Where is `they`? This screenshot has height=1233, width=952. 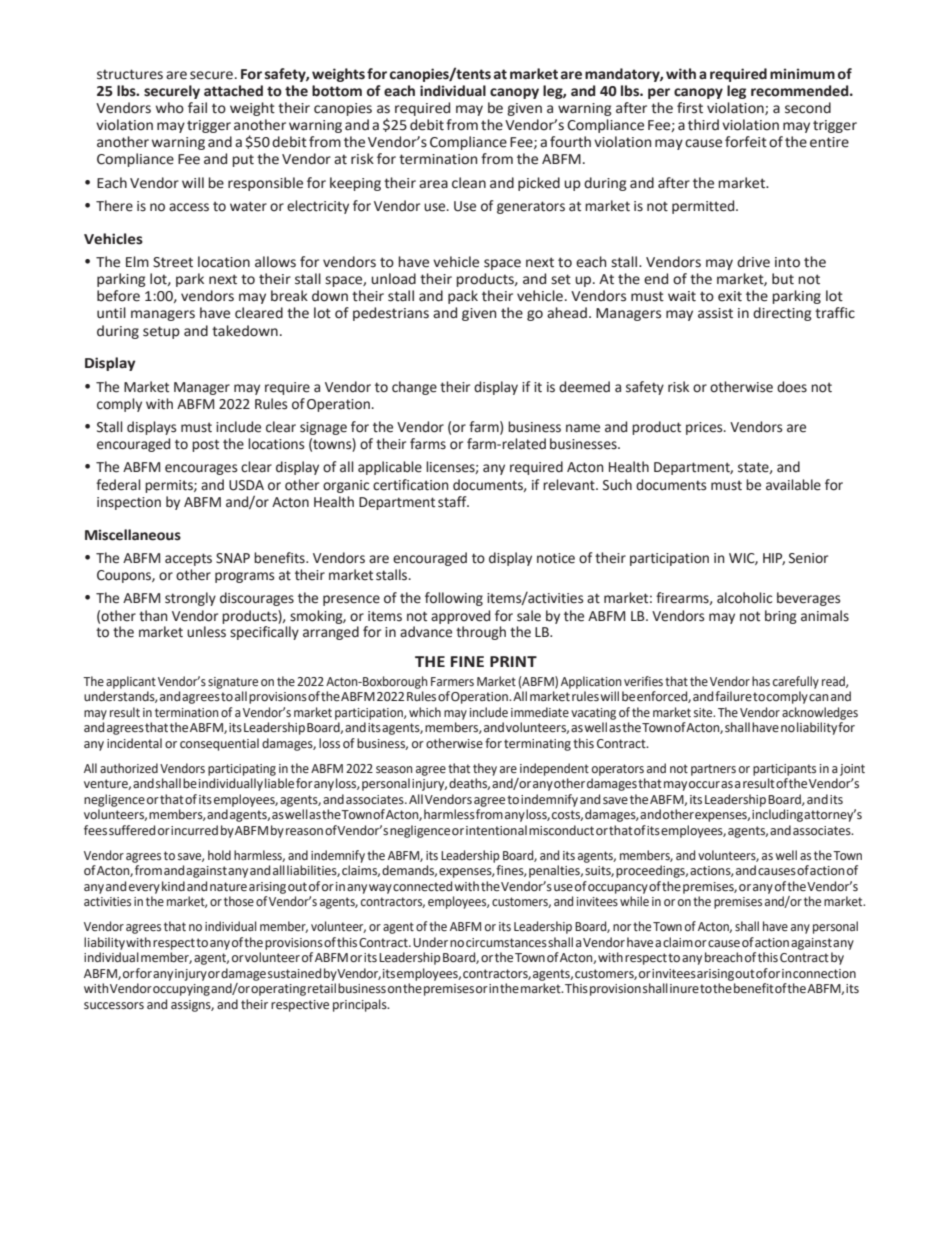 they is located at coordinates (485, 769).
